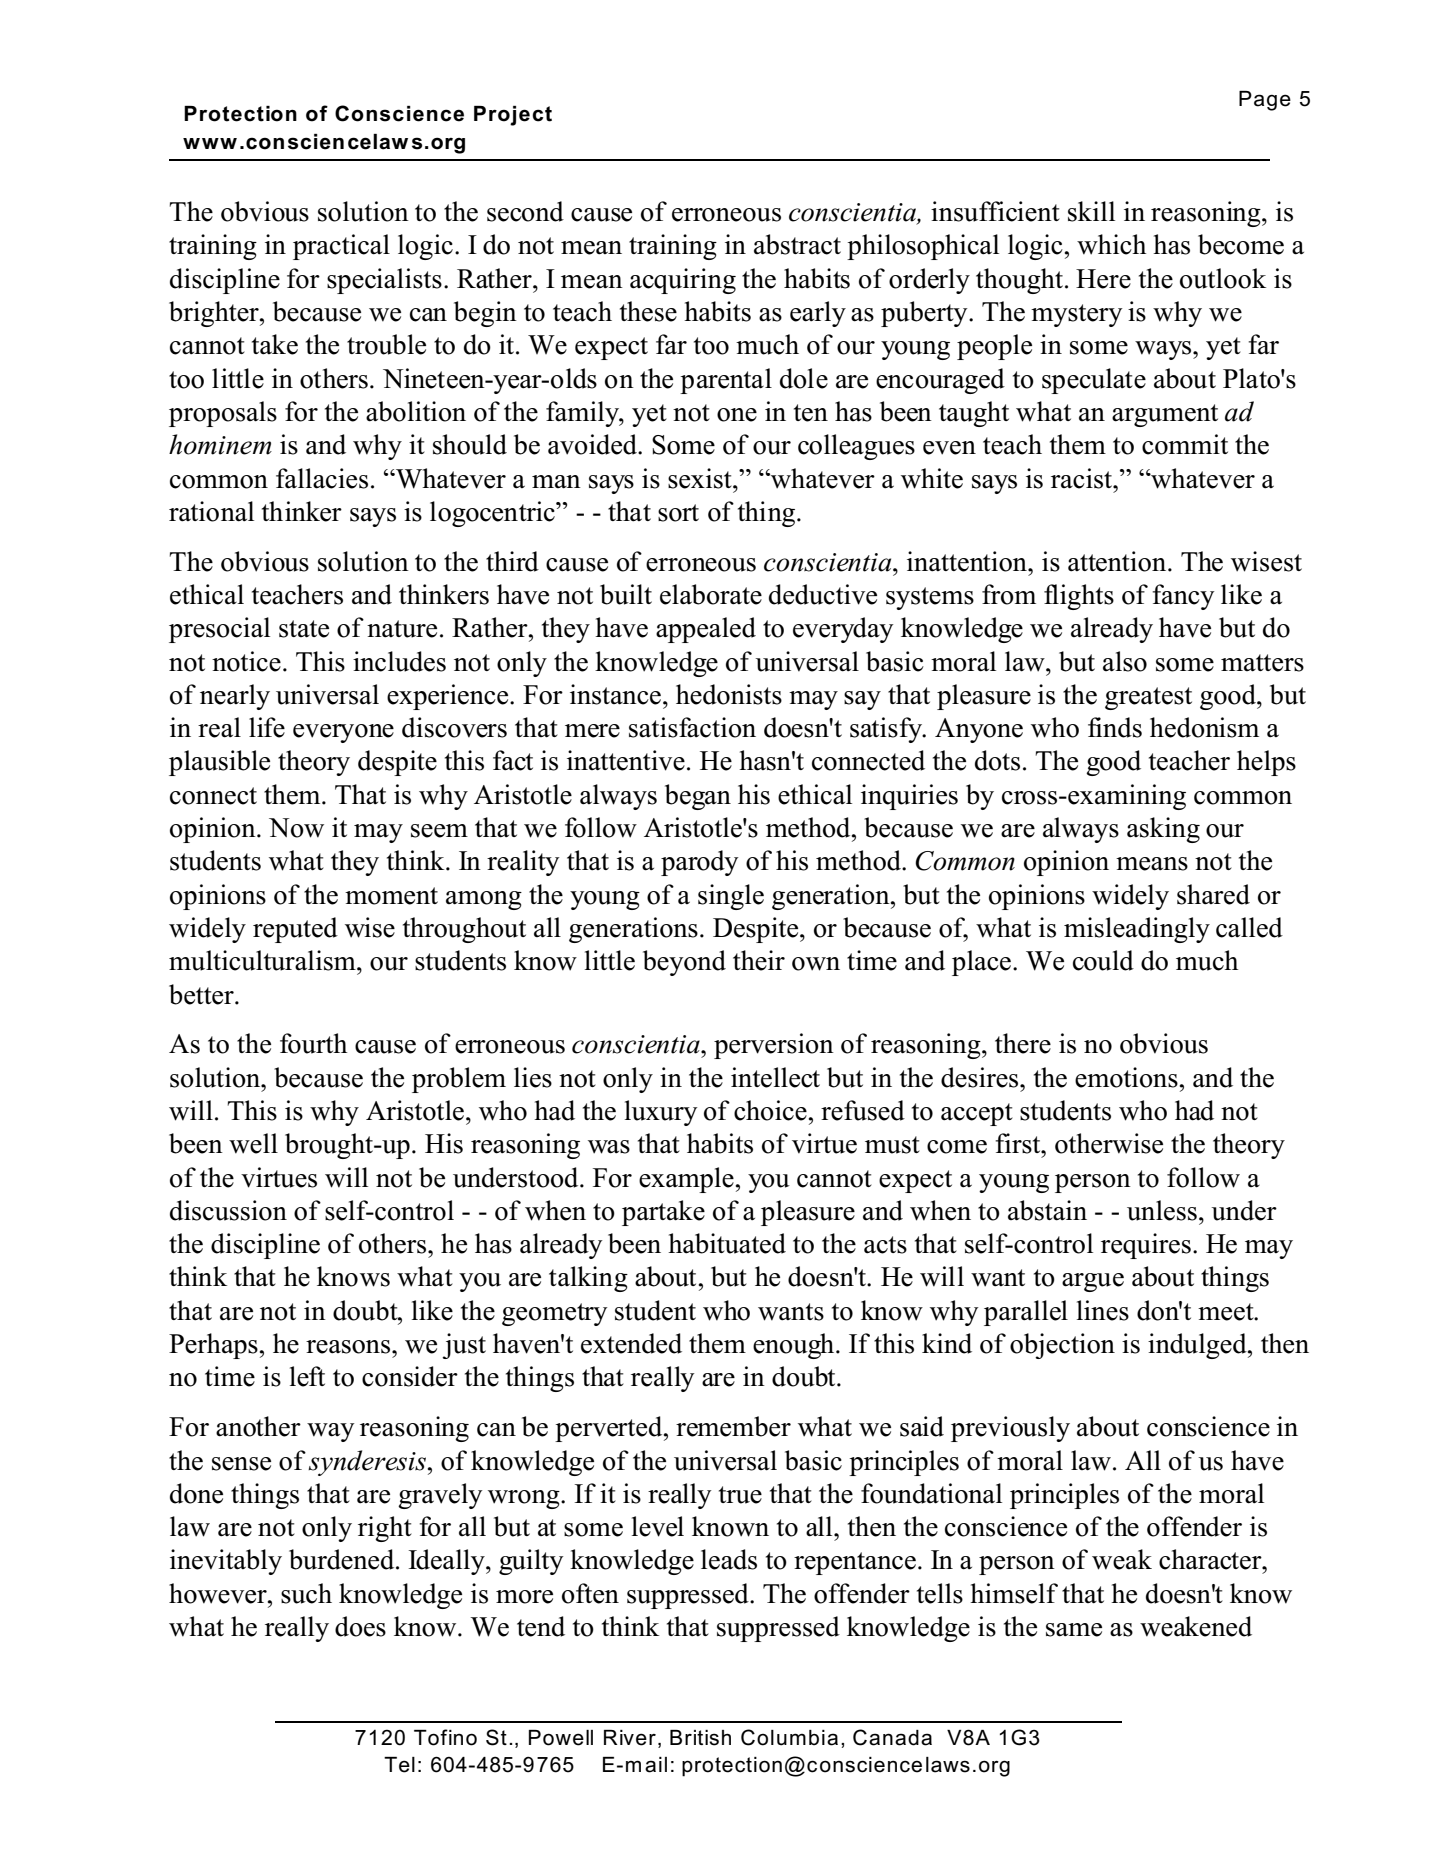 Image resolution: width=1439 pixels, height=1862 pixels. I want to click on misleadingly, so click(1137, 930).
